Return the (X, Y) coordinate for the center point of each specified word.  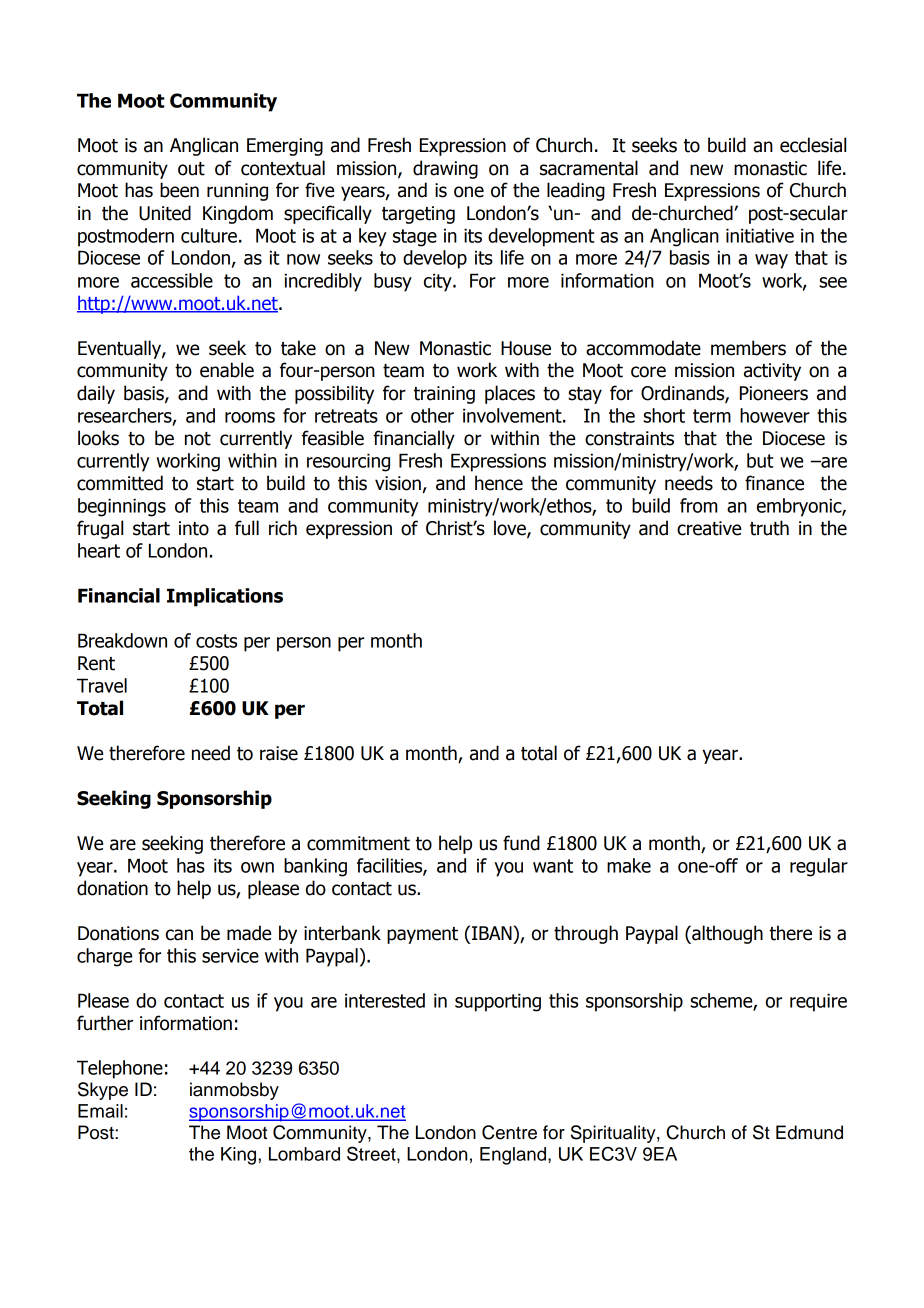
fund (521, 843)
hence (499, 483)
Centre (509, 1132)
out (191, 169)
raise (279, 753)
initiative (760, 235)
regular (819, 867)
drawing (445, 169)
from (698, 505)
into (194, 528)
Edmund (809, 1132)
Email (100, 1111)
